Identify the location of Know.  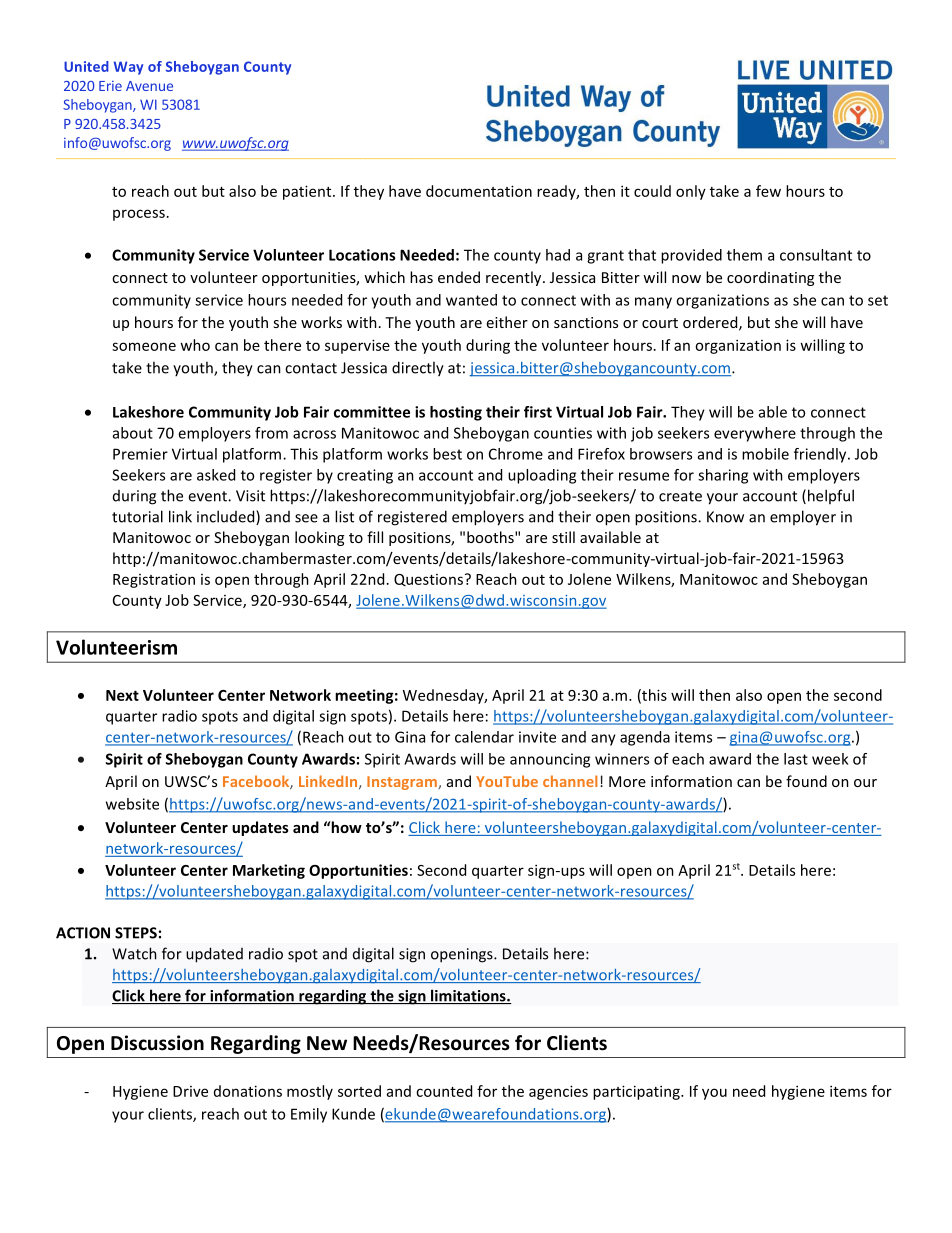
(725, 517).
